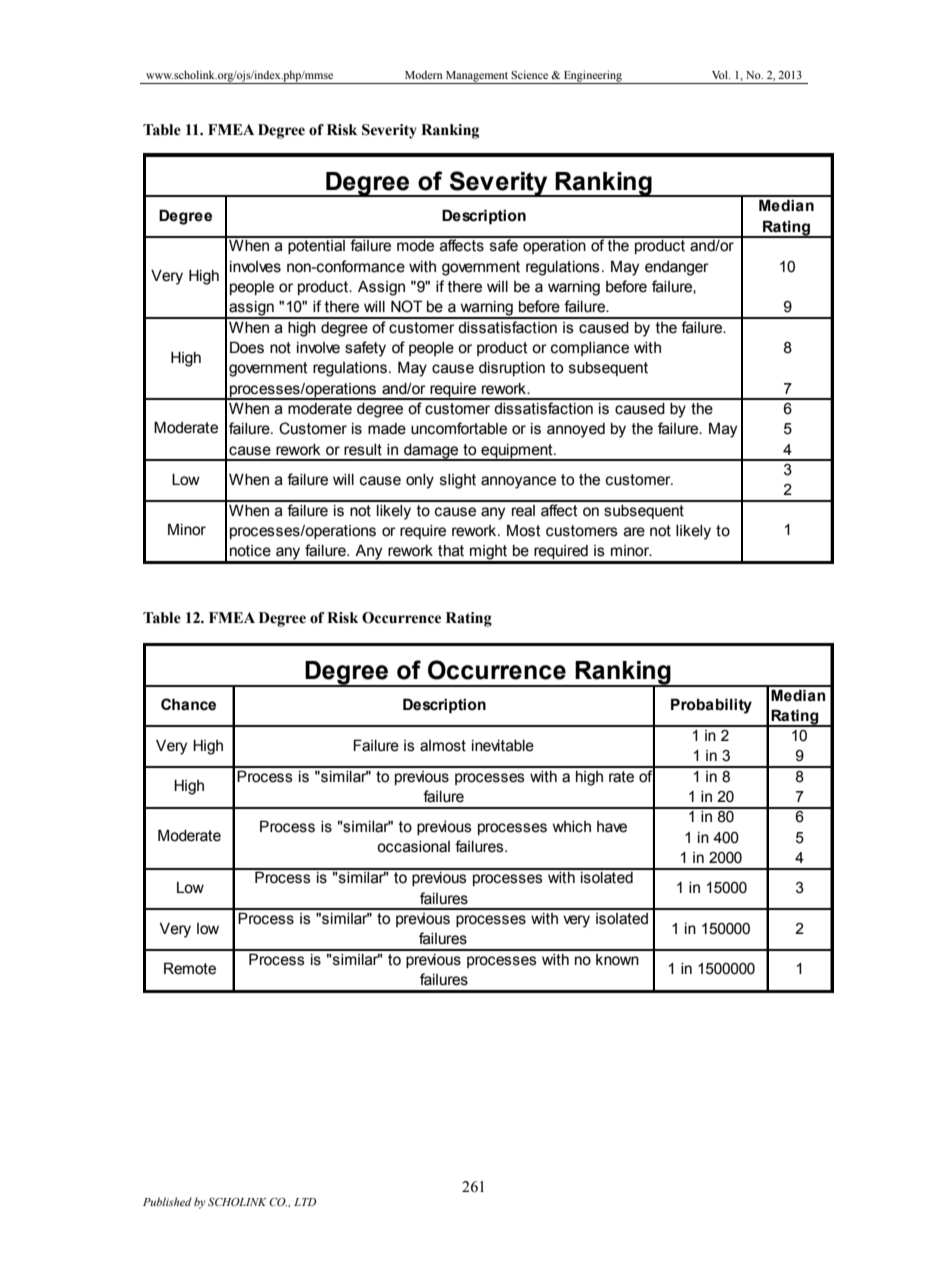 Image resolution: width=948 pixels, height=1288 pixels. Describe the element at coordinates (572, 827) in the image. I see `which` at that location.
